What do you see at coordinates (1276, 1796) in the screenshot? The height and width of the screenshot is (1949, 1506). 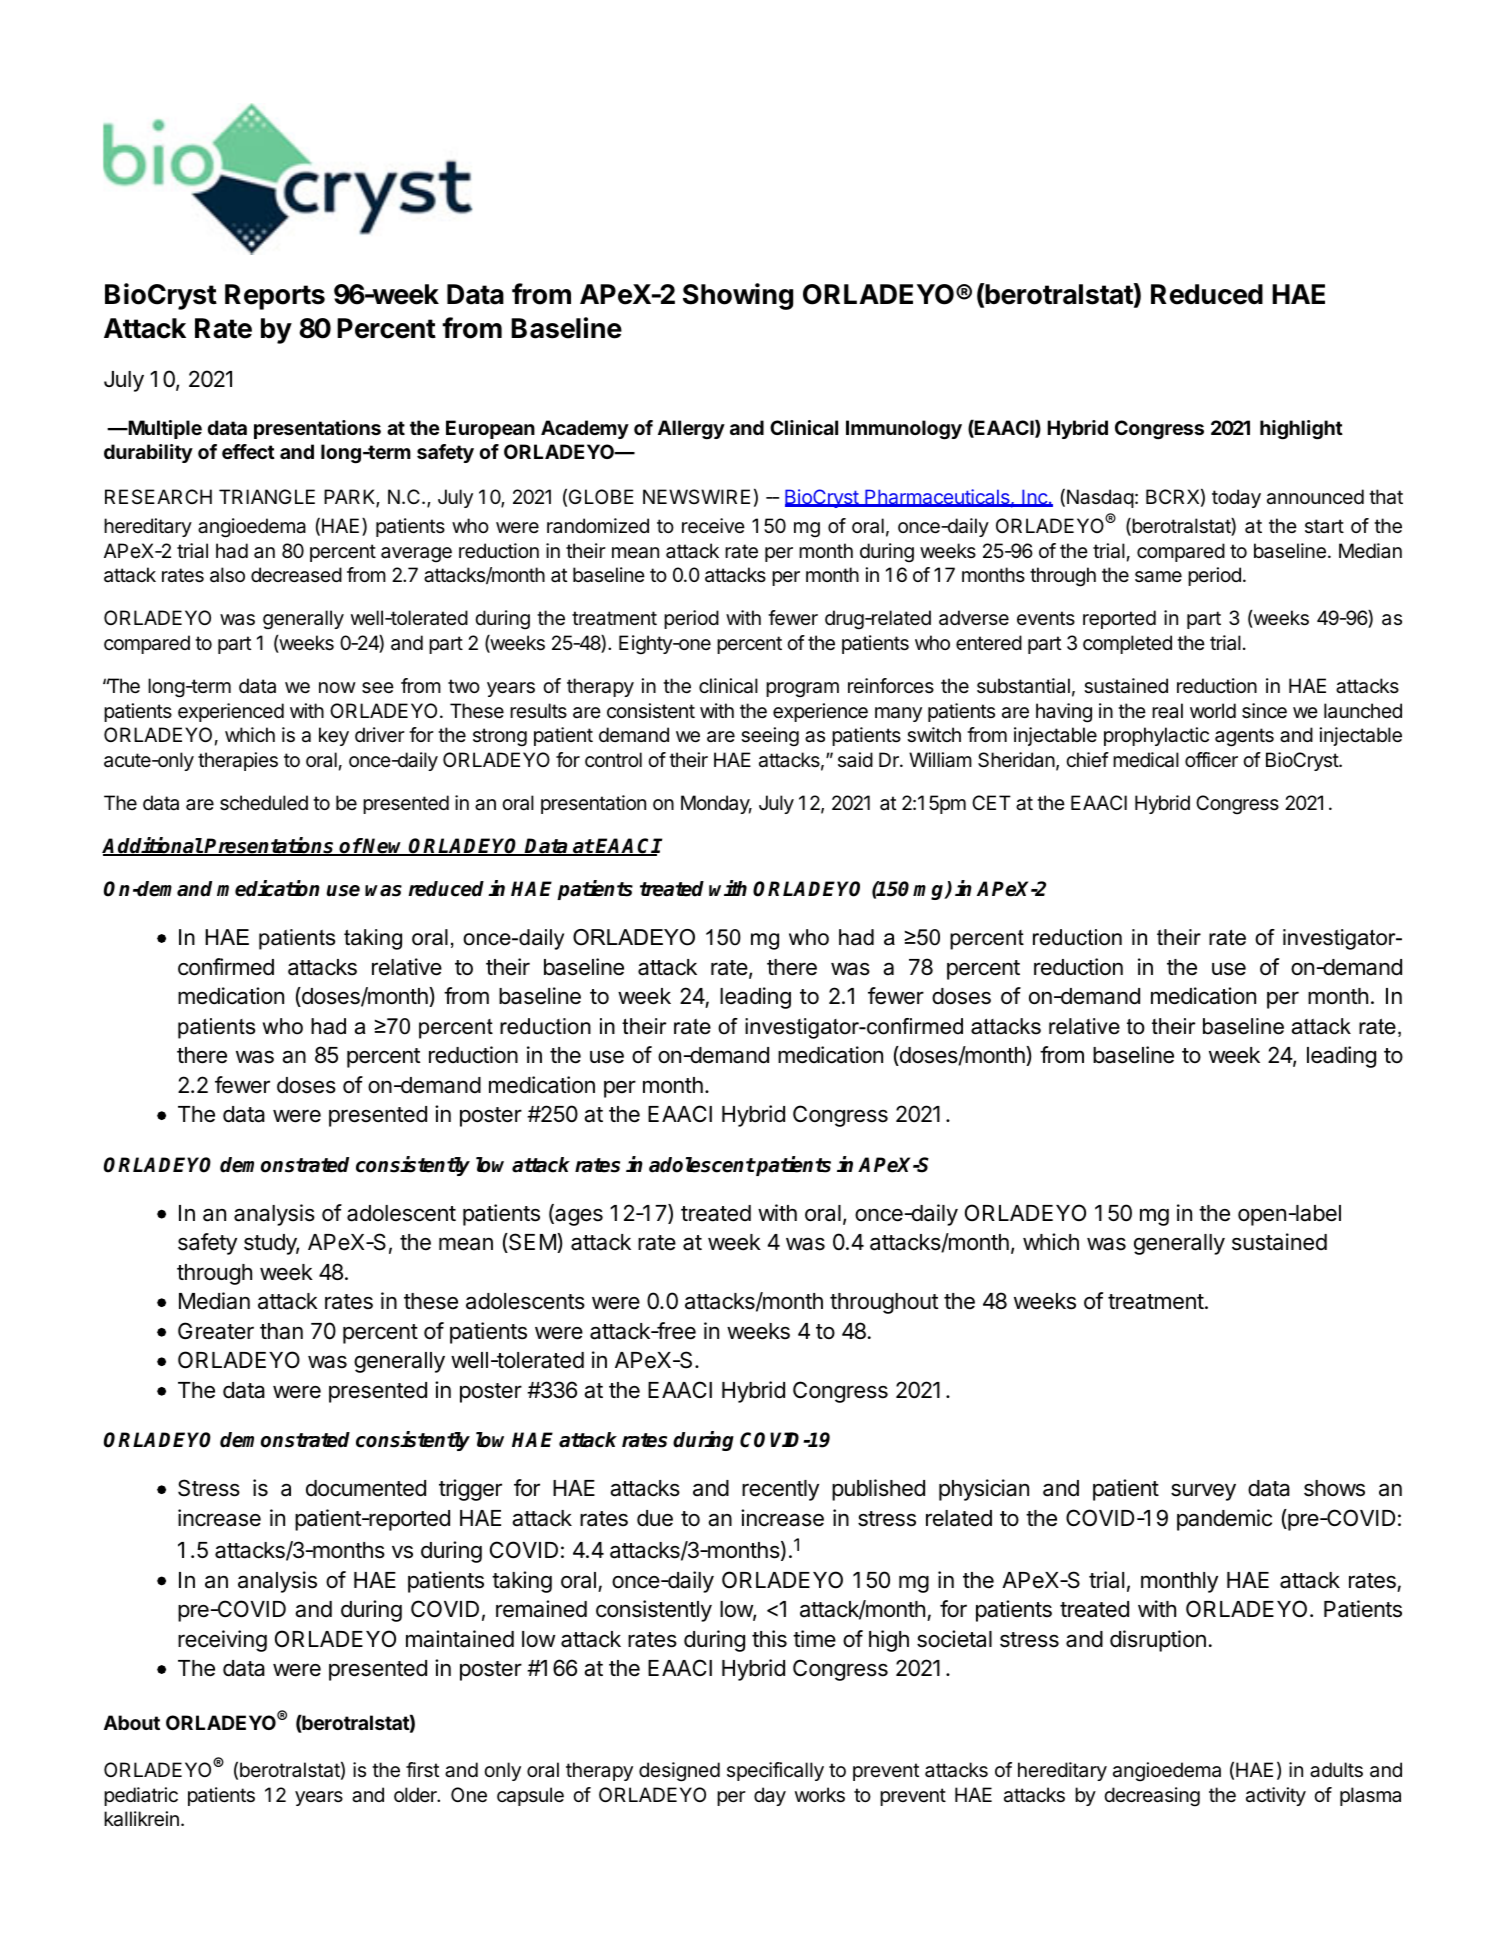 I see `activity` at bounding box center [1276, 1796].
